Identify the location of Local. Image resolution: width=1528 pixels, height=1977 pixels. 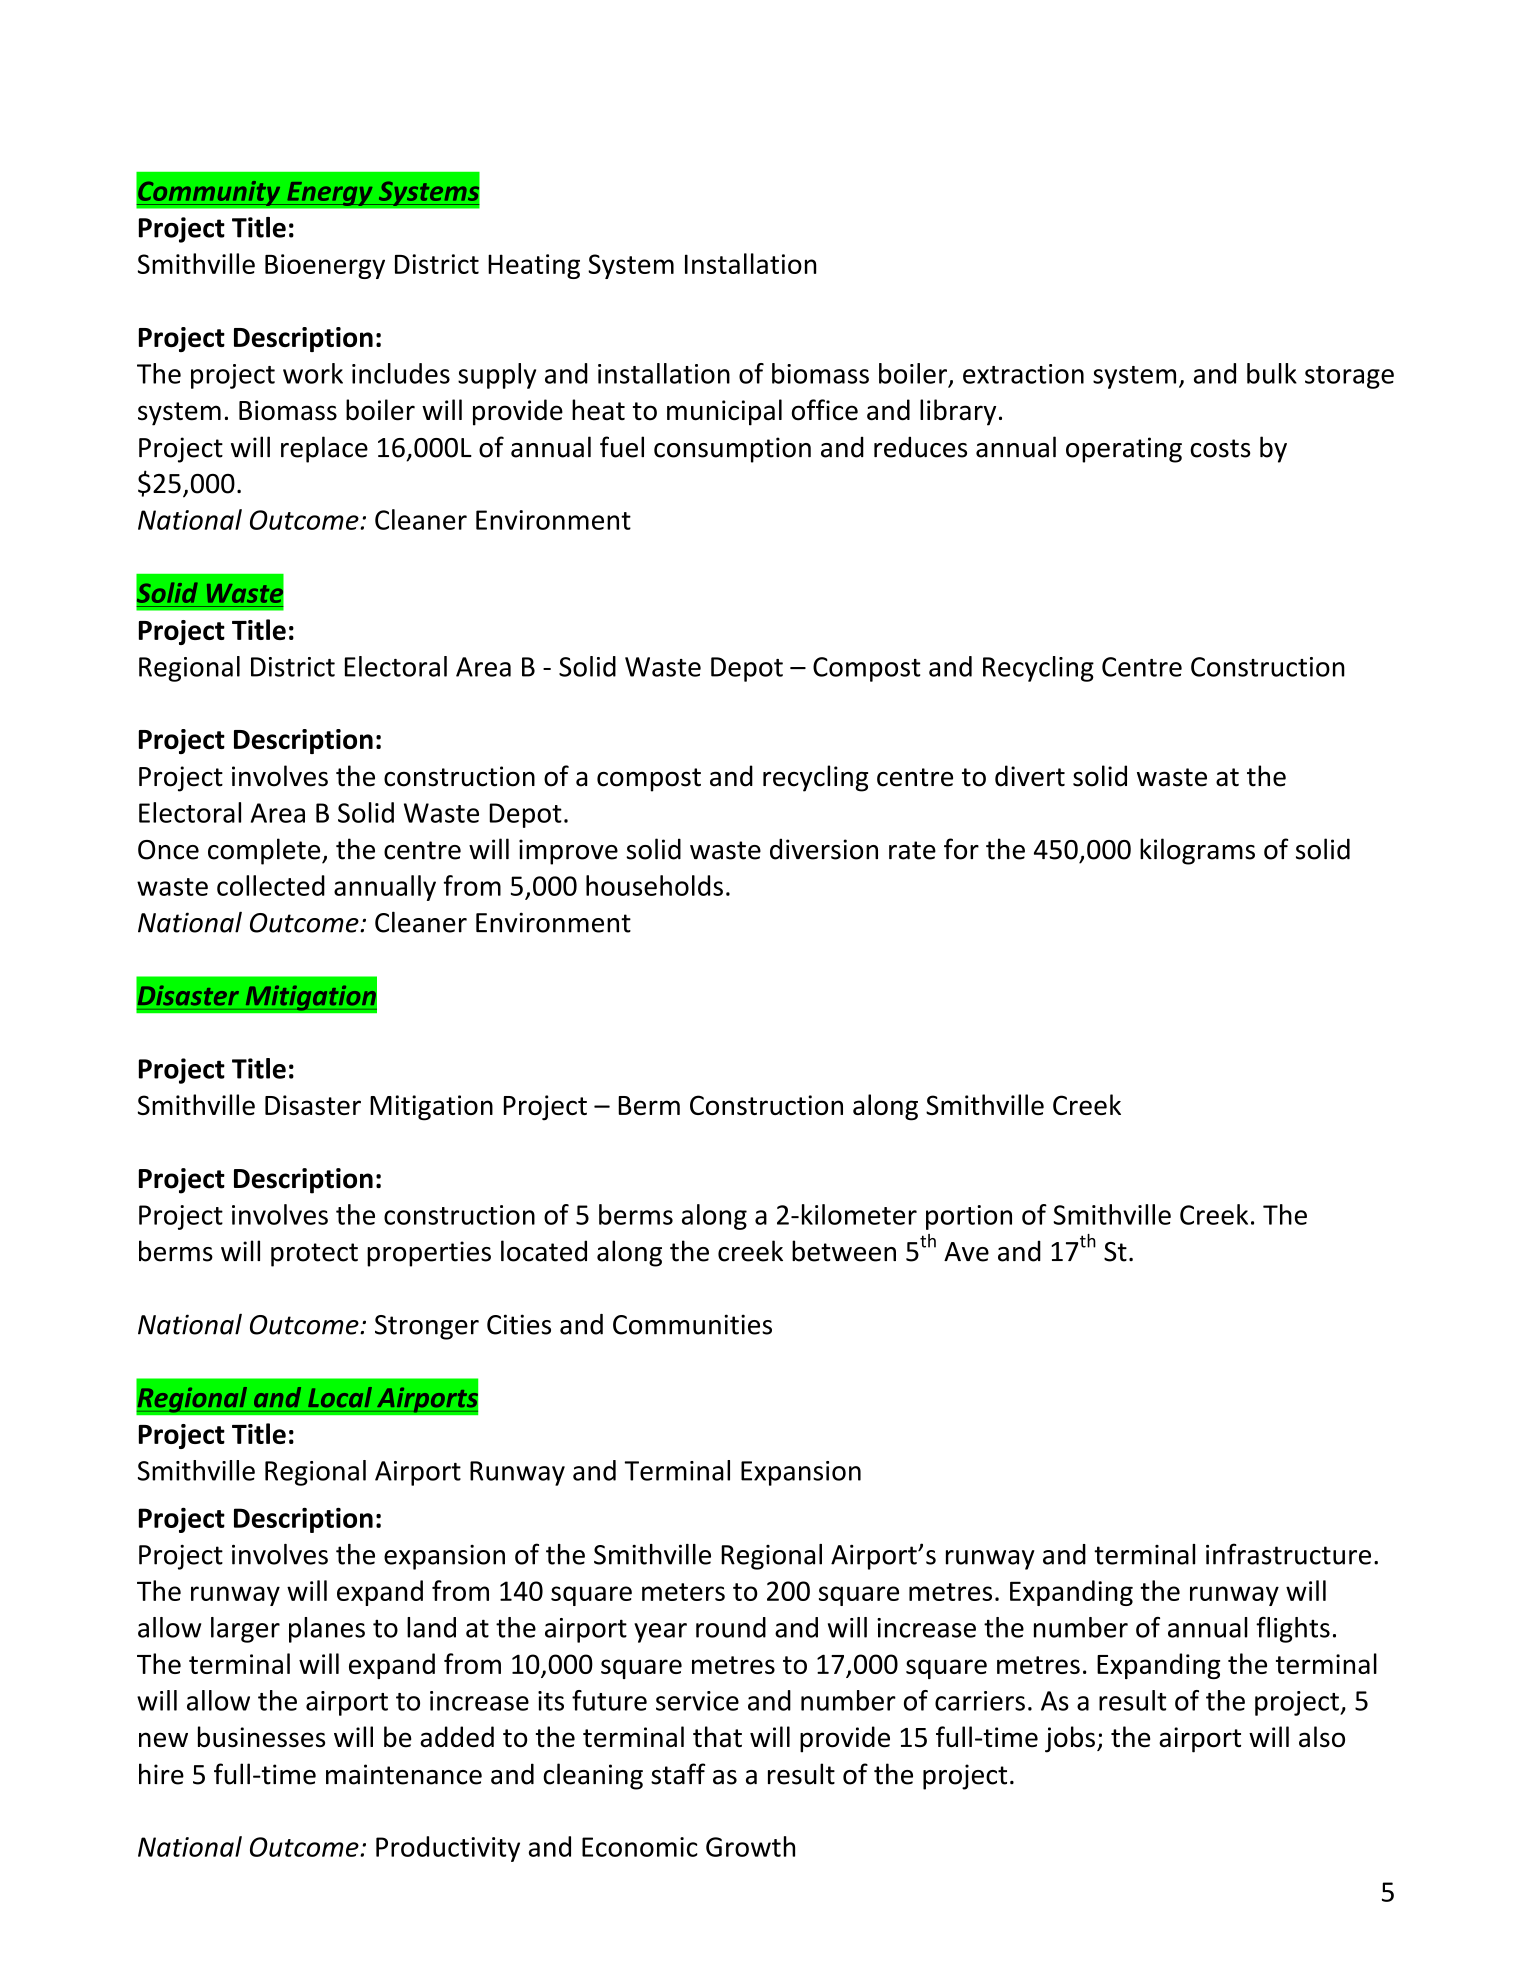
(340, 1397).
